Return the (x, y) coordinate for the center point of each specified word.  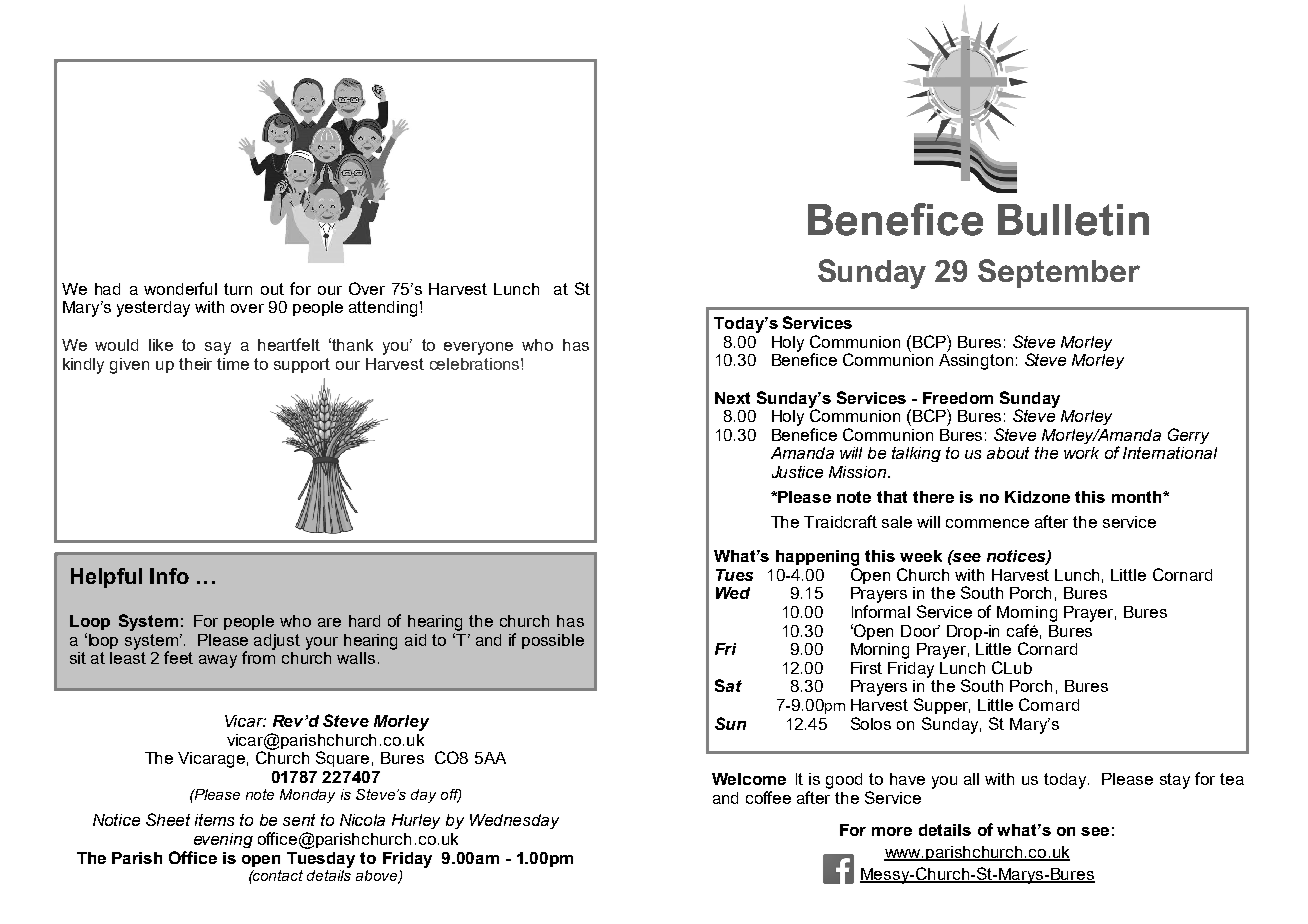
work (1081, 453)
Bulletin (1073, 220)
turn (238, 289)
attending (383, 309)
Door (920, 631)
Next (732, 398)
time (233, 364)
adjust (277, 642)
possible (553, 641)
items (214, 820)
